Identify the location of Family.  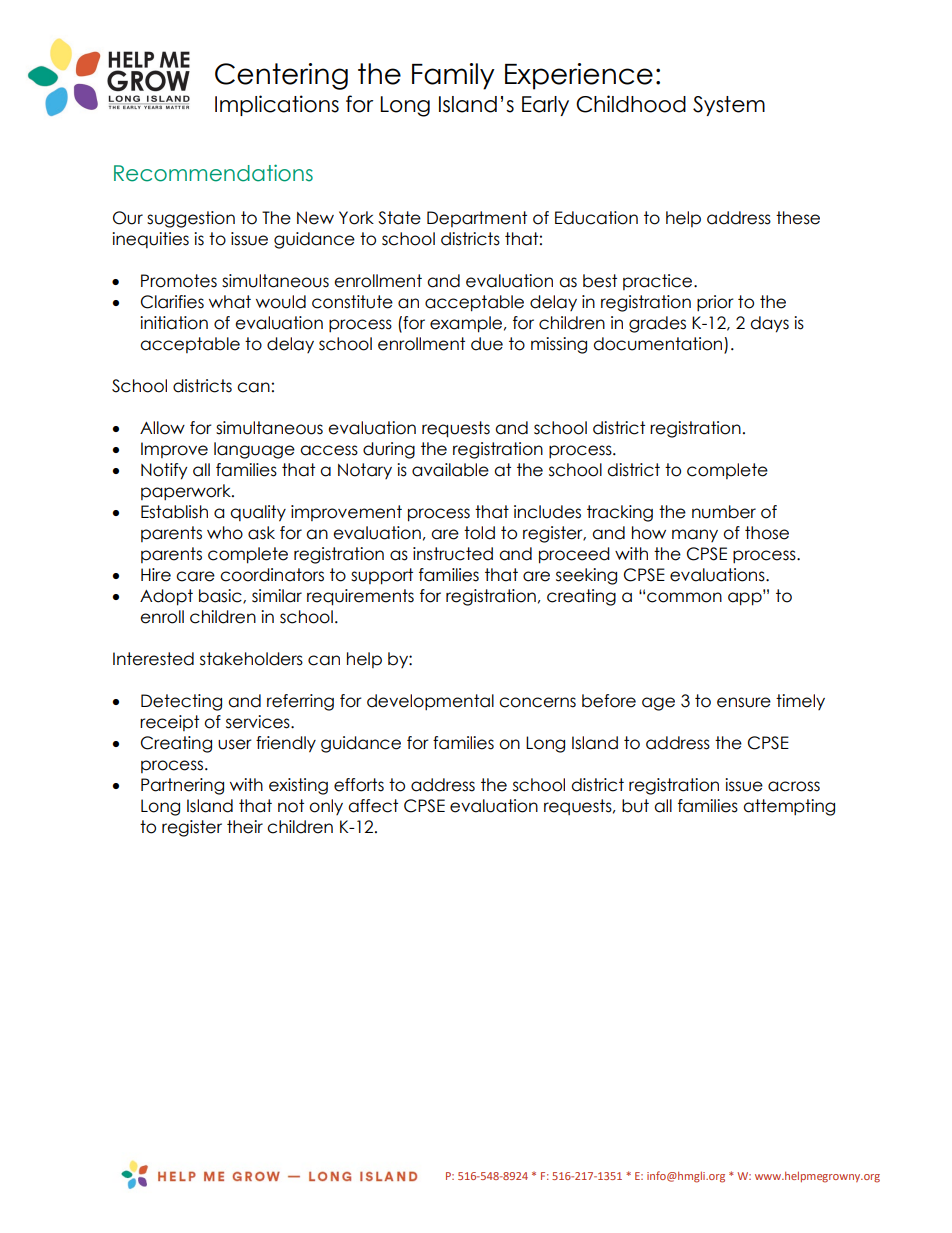
(453, 76).
